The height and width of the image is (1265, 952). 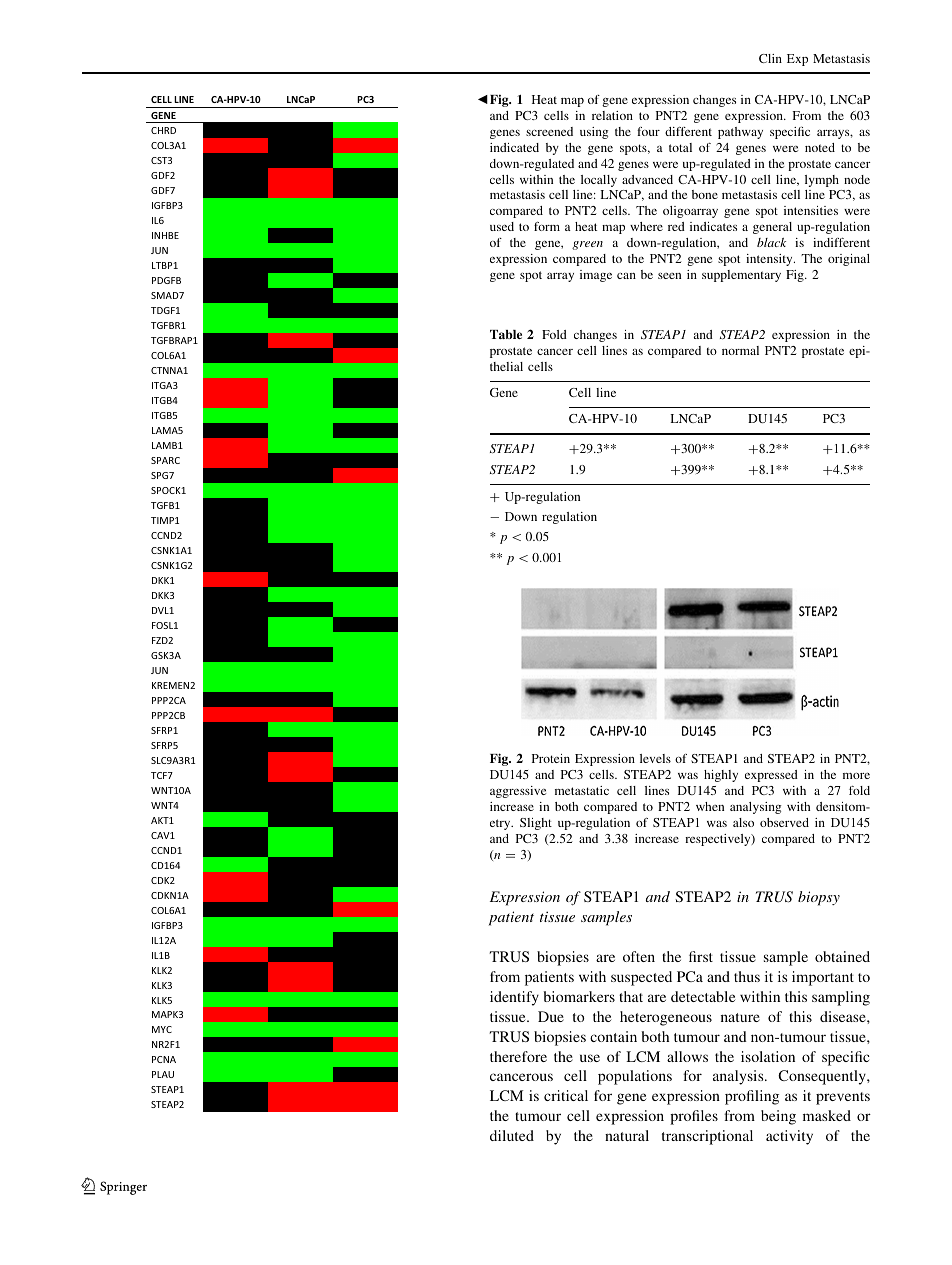 What do you see at coordinates (740, 350) in the image?
I see `normal` at bounding box center [740, 350].
